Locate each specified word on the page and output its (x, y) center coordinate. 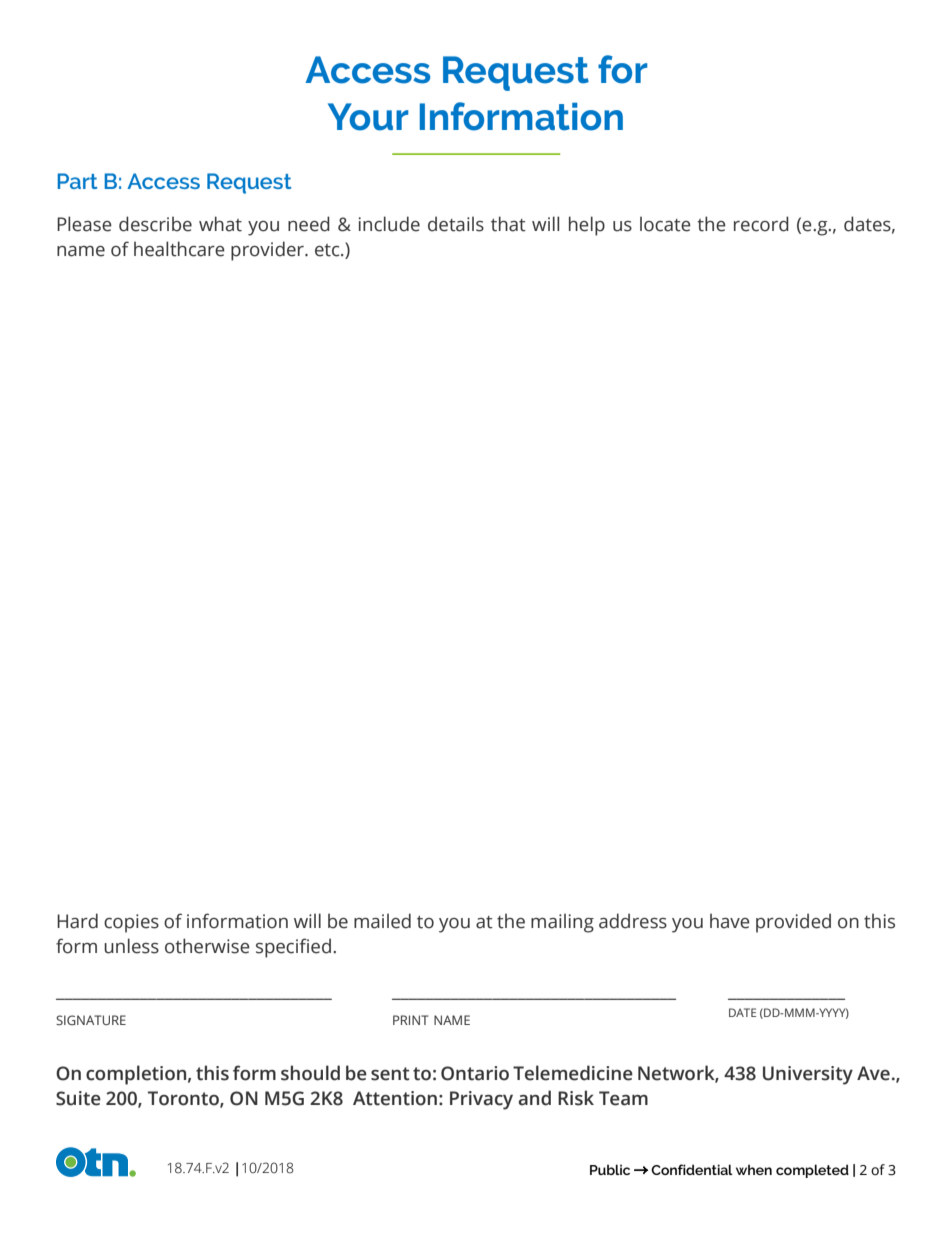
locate (665, 224)
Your (368, 117)
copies (131, 923)
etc (328, 250)
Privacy (481, 1100)
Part (77, 181)
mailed (382, 921)
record (761, 224)
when (754, 1169)
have (730, 921)
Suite (78, 1098)
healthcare (179, 249)
